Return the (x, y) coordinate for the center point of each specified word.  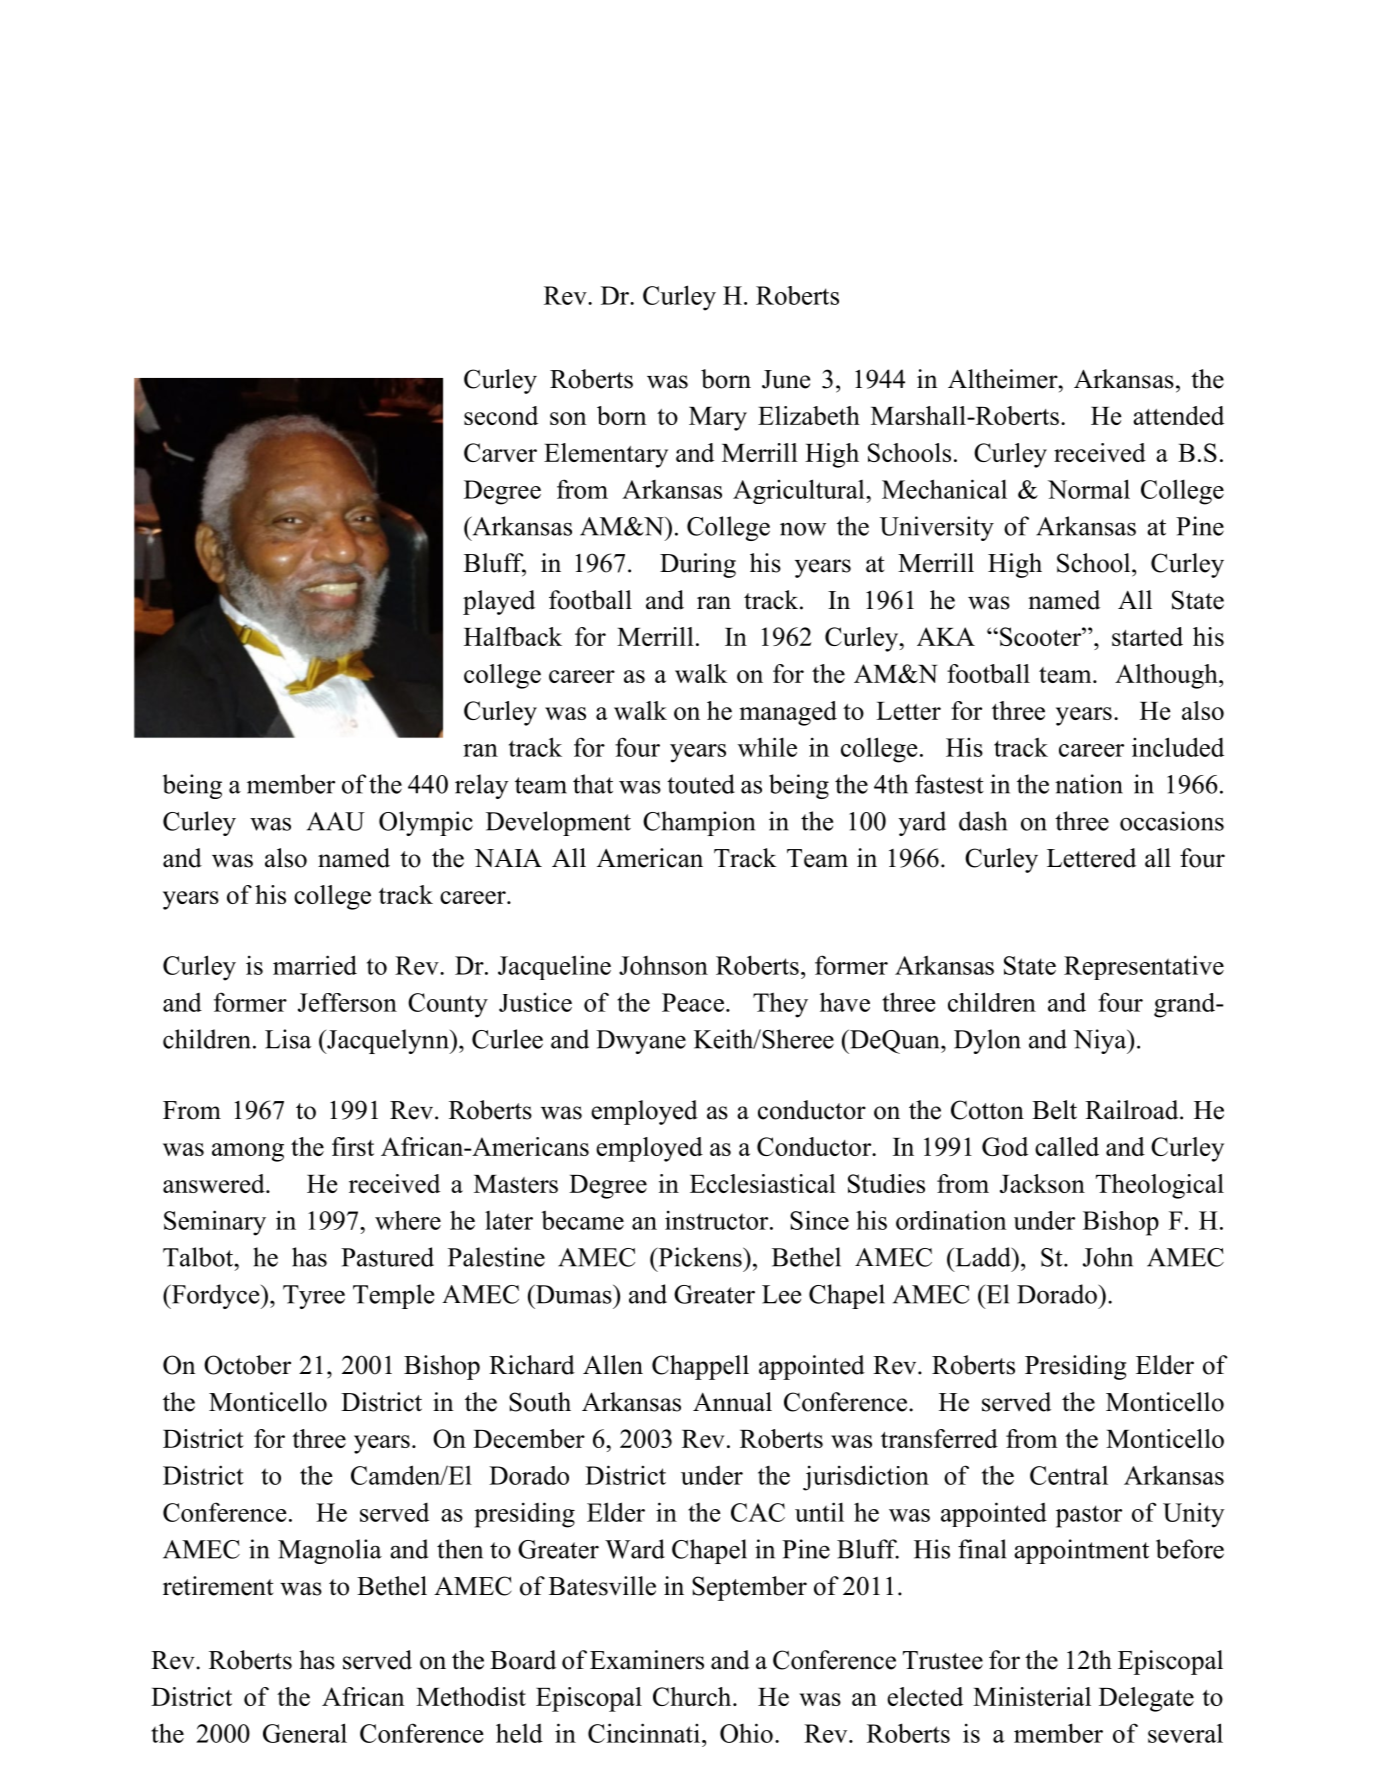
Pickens (700, 1257)
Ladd (983, 1257)
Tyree (314, 1297)
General (305, 1733)
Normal (1089, 489)
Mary (718, 419)
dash (983, 821)
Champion (699, 823)
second (501, 415)
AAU (336, 821)
